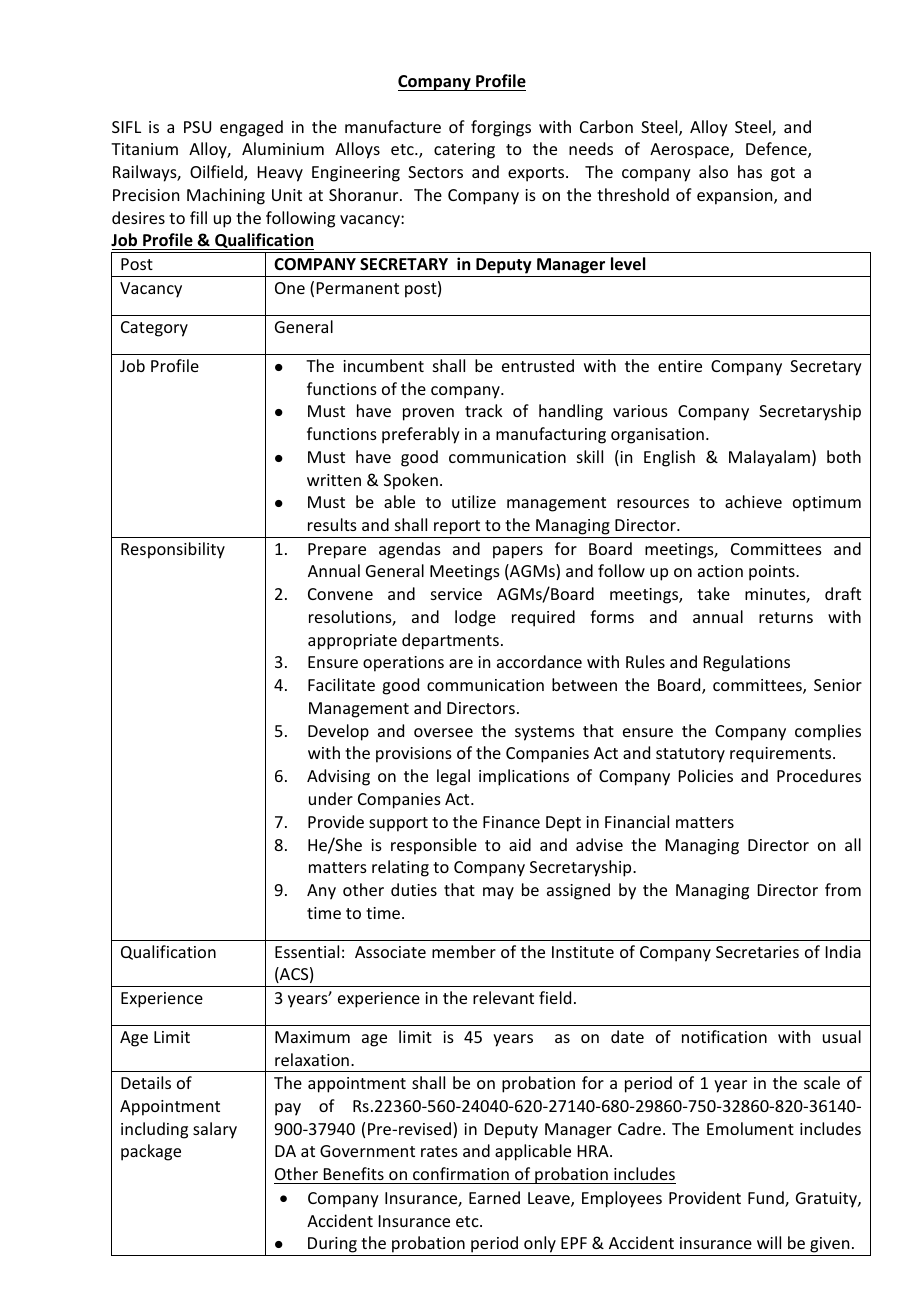 The image size is (924, 1308). Describe the element at coordinates (747, 663) in the screenshot. I see `Regulations` at that location.
